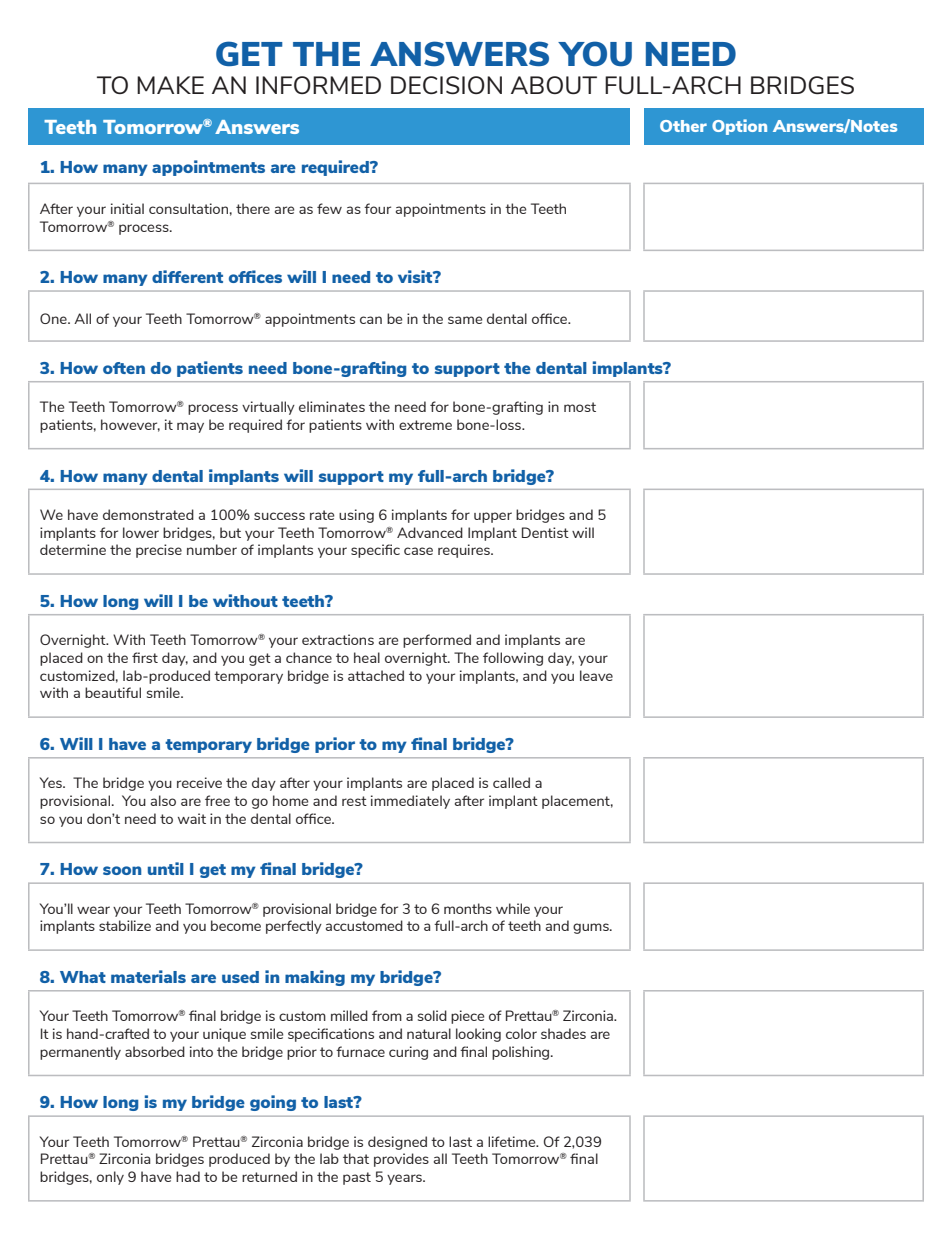  Describe the element at coordinates (124, 368) in the document. I see `often` at that location.
